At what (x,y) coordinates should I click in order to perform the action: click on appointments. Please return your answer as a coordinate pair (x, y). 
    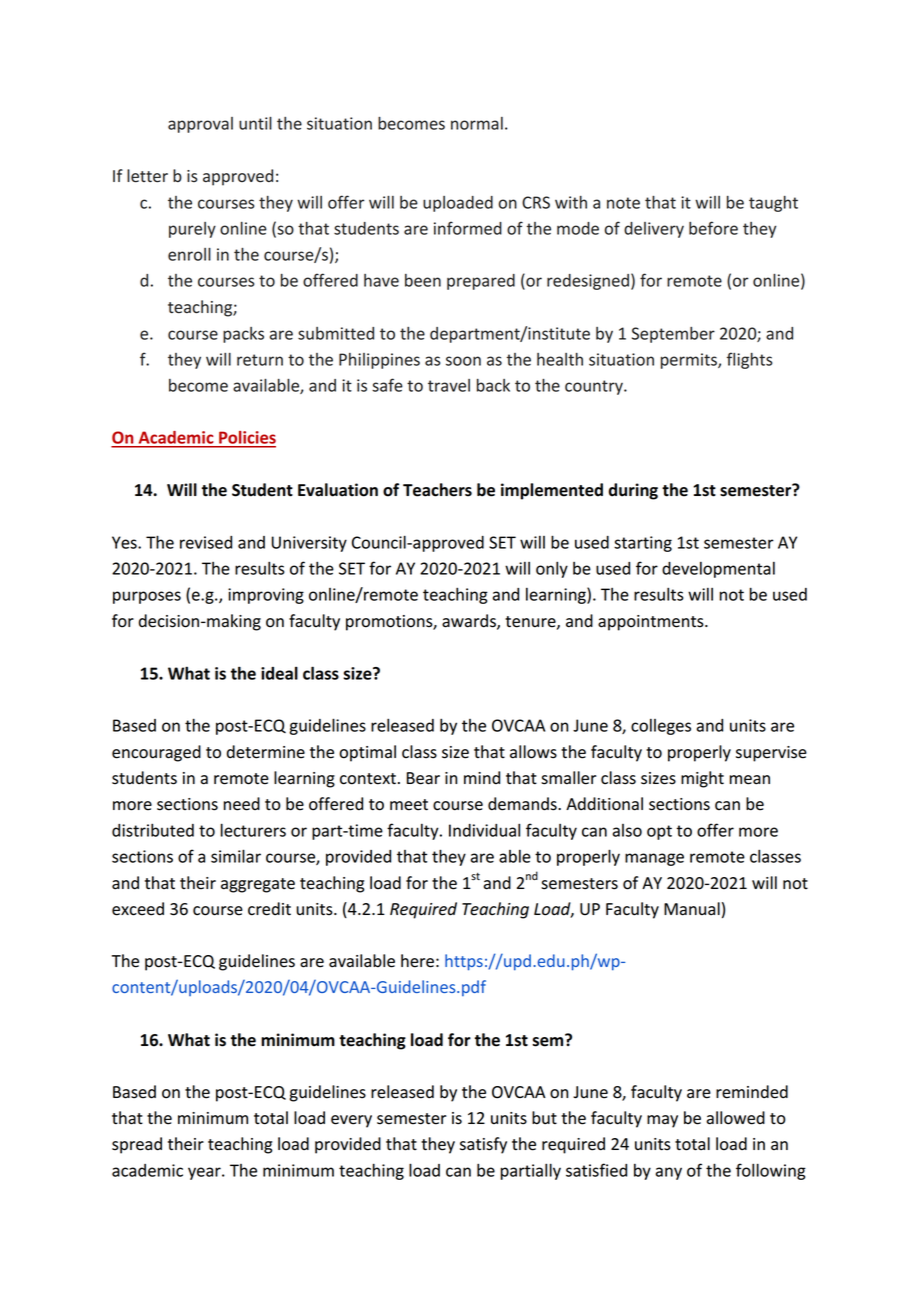
    Looking at the image, I should click on (652, 623).
